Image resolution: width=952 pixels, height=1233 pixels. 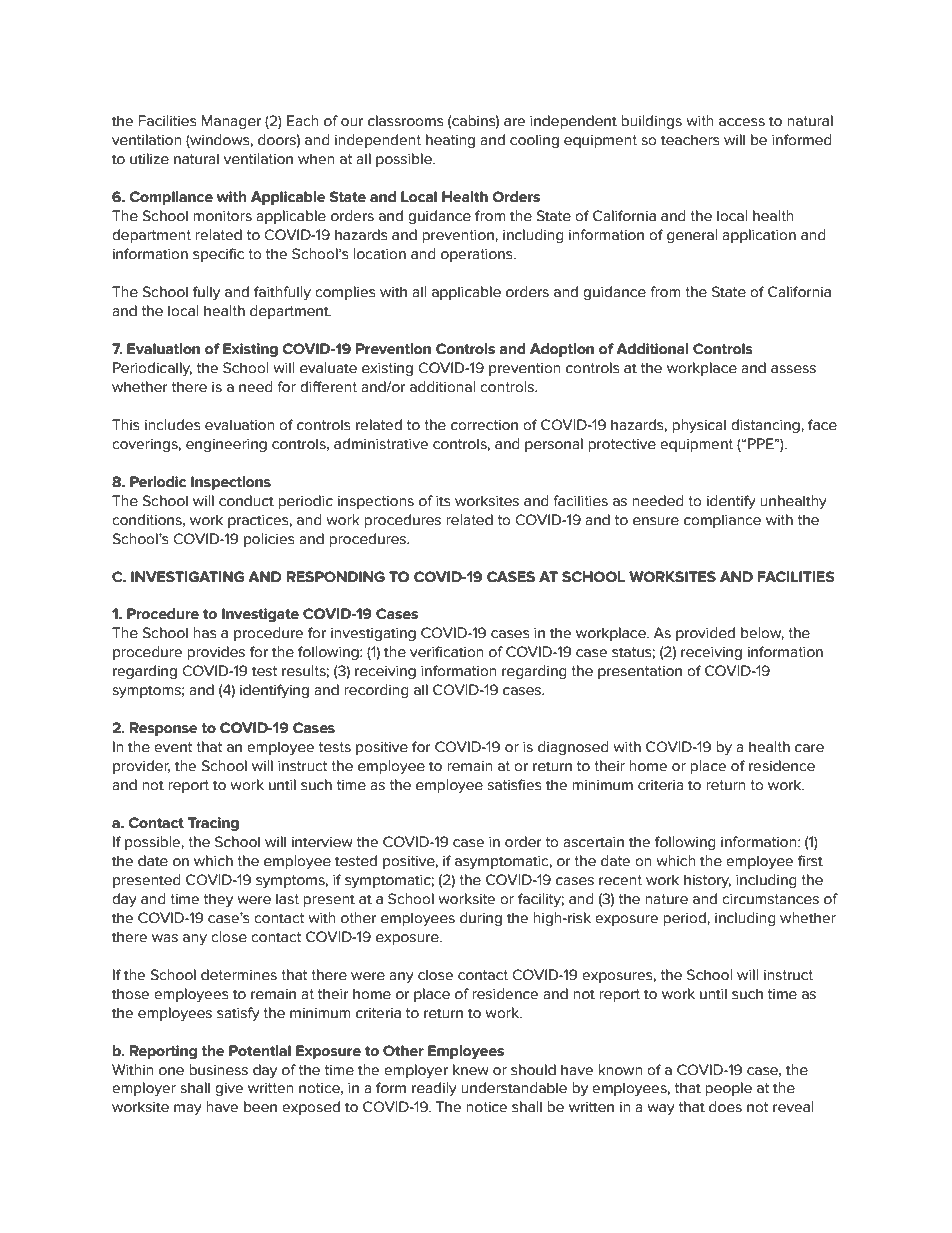 What do you see at coordinates (450, 141) in the screenshot?
I see `heating` at bounding box center [450, 141].
